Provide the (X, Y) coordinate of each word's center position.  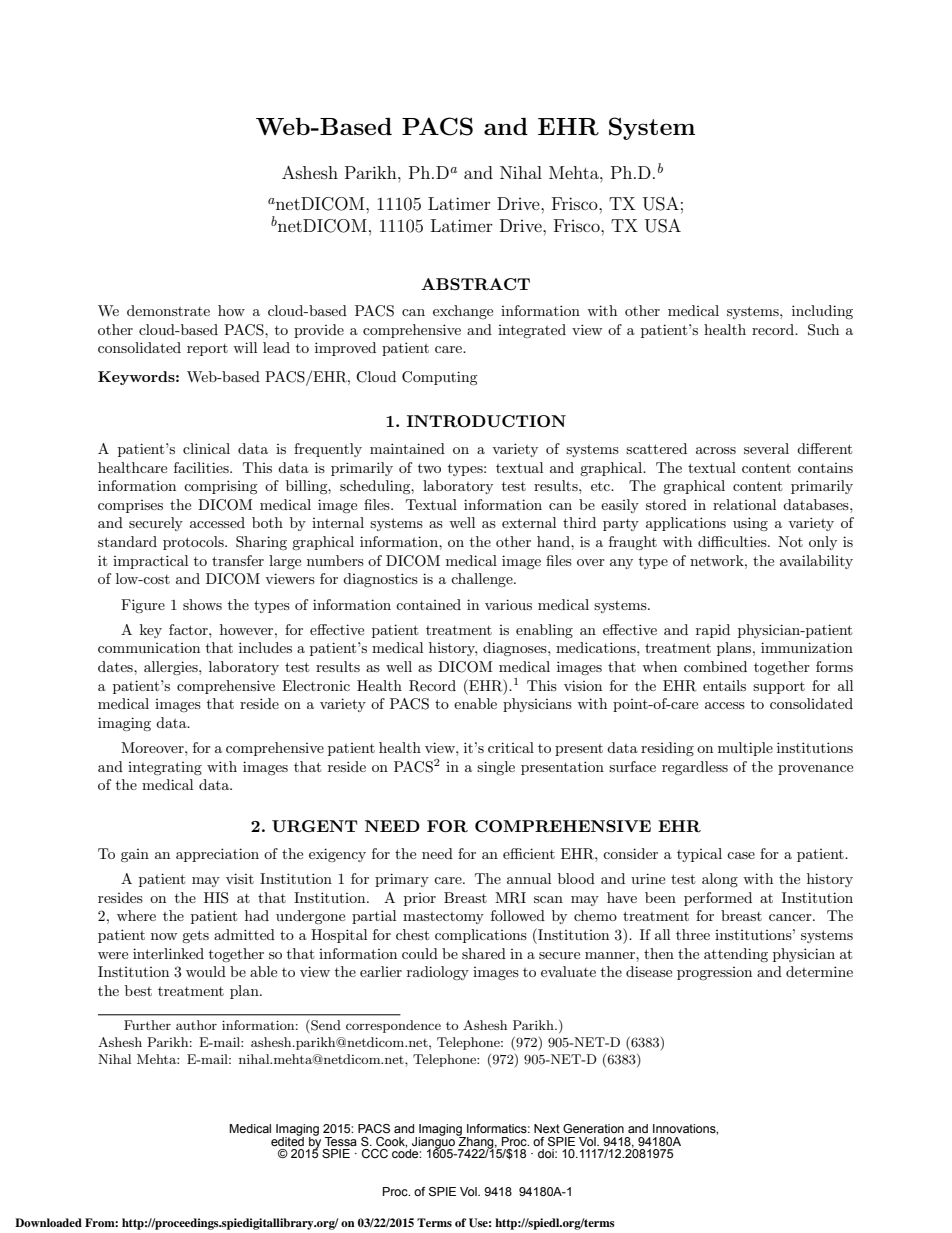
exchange (463, 312)
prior (420, 899)
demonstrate (168, 310)
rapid (713, 631)
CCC (375, 1153)
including (822, 312)
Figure (143, 606)
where (136, 915)
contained (428, 604)
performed (718, 899)
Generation (593, 1128)
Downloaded (48, 1222)
